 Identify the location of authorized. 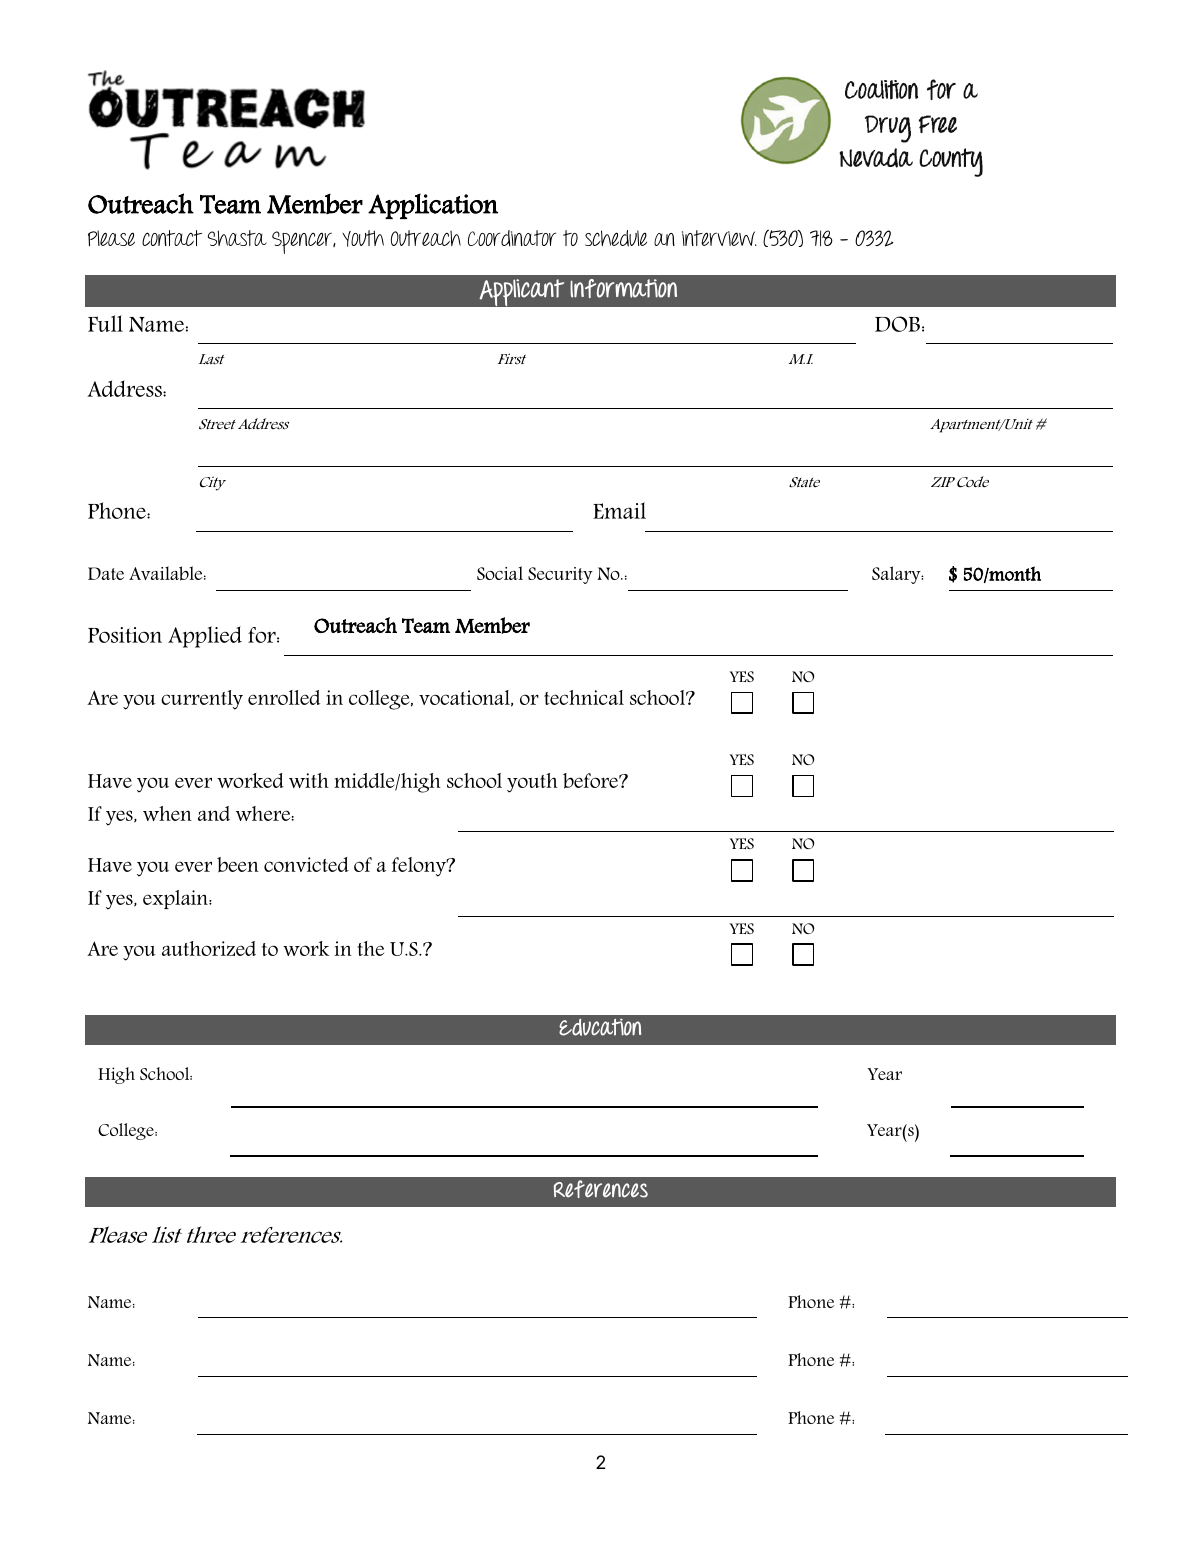
(209, 948).
